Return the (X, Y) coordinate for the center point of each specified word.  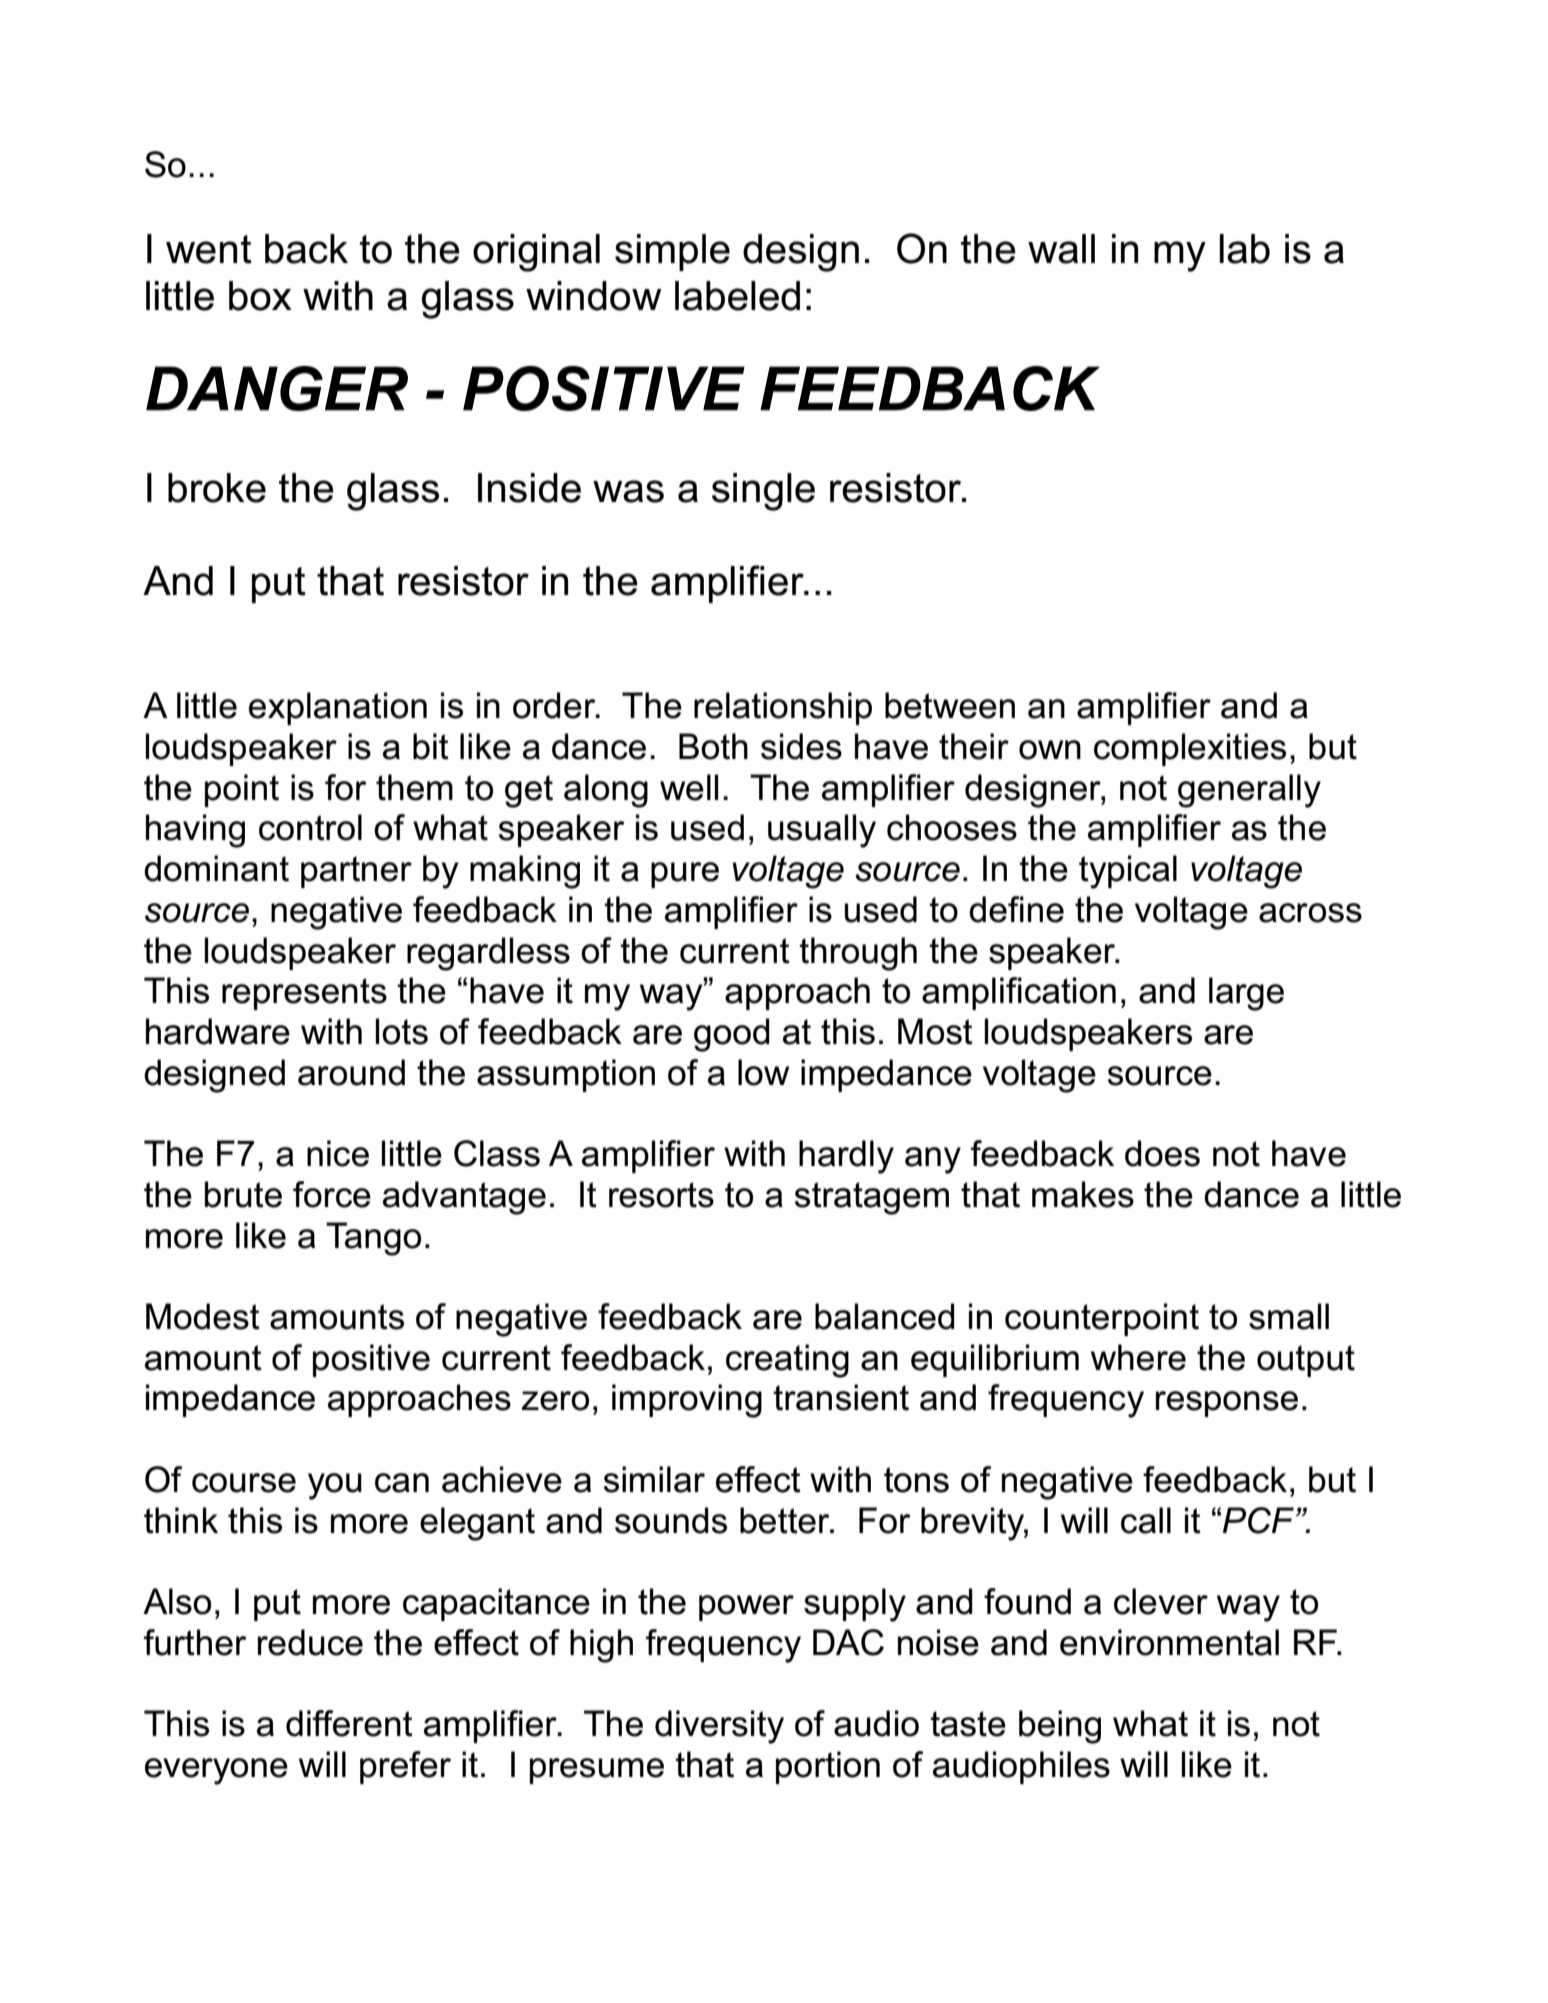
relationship (783, 708)
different (349, 1723)
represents (304, 994)
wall (1061, 249)
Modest (203, 1316)
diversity (719, 1727)
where (1138, 1357)
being (1060, 1727)
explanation (338, 708)
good (732, 1035)
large (1246, 994)
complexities (1190, 749)
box (260, 296)
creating (787, 1361)
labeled (737, 296)
